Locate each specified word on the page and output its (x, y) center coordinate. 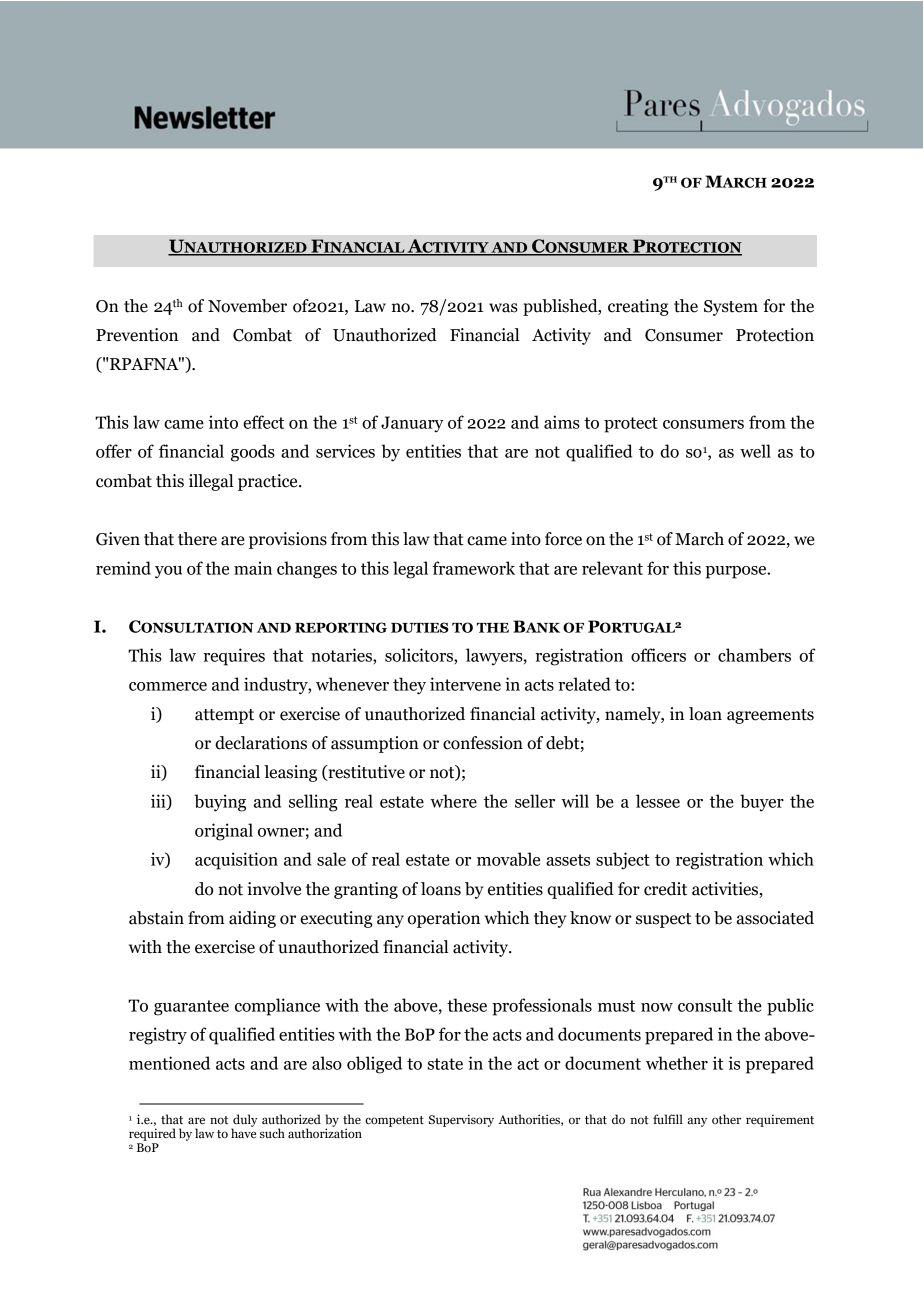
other (726, 1119)
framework (473, 568)
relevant (612, 568)
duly (244, 1121)
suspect (663, 920)
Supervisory (461, 1120)
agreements (770, 716)
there (197, 539)
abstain (156, 918)
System (731, 308)
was (503, 308)
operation (444, 919)
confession (483, 743)
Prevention (137, 335)
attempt (224, 716)
